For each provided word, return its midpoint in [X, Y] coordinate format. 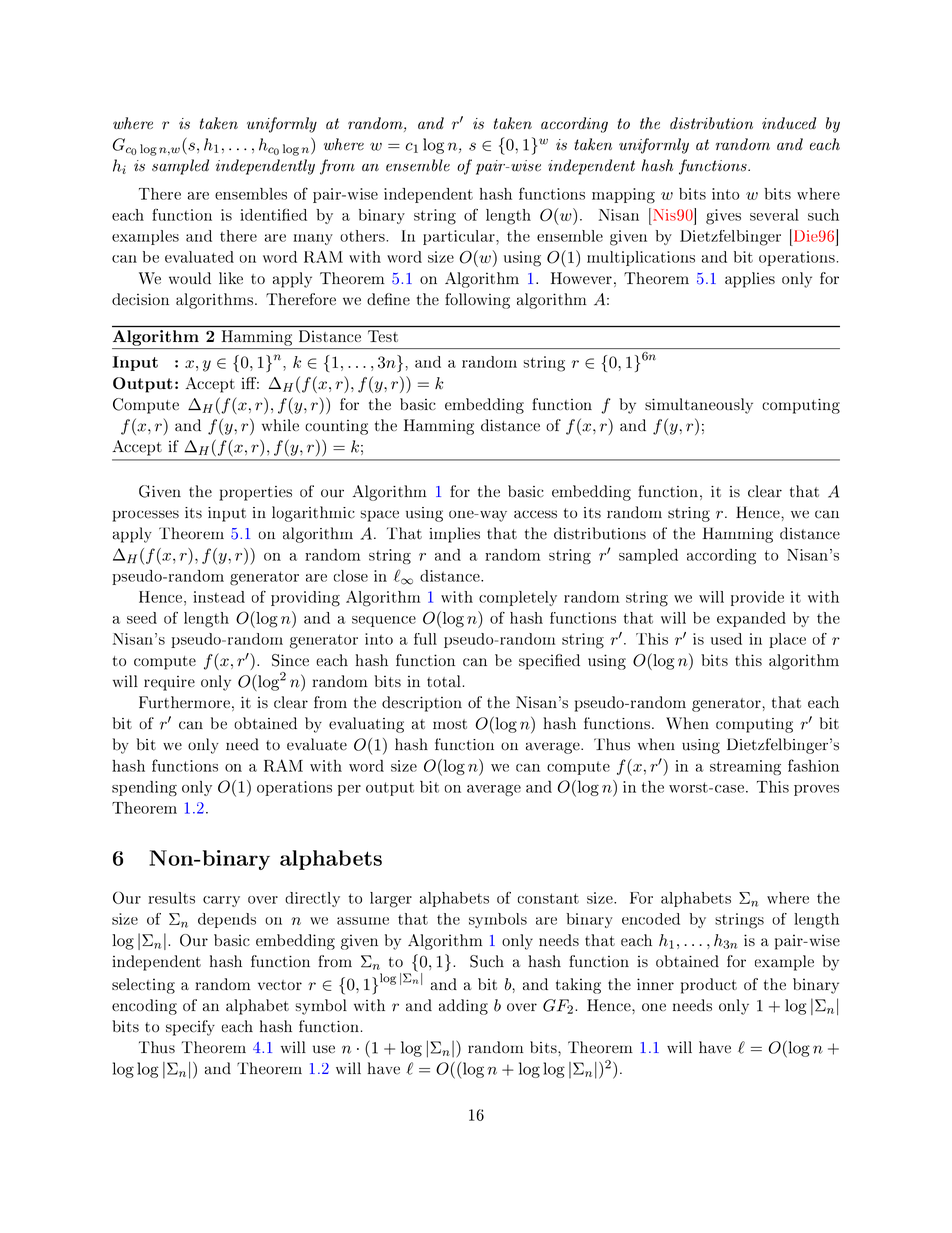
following [477, 301]
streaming [745, 767]
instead [219, 597]
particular [460, 237]
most [450, 724]
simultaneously [699, 406]
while [280, 425]
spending [144, 788]
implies [454, 535]
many [313, 239]
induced [789, 123]
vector [280, 985]
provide [757, 598]
